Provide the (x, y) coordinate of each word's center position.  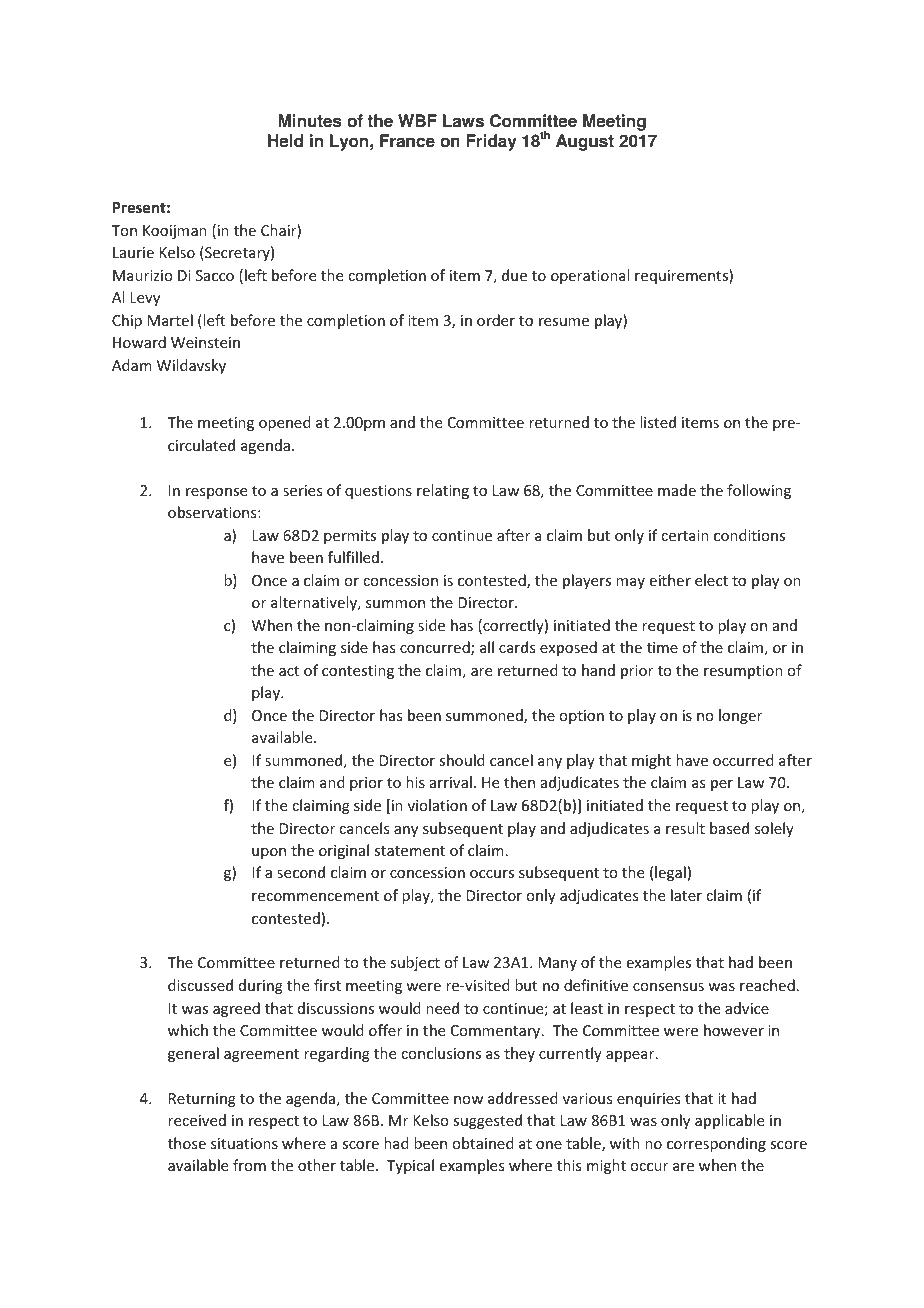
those (187, 1143)
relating (443, 491)
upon (269, 853)
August (585, 142)
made (677, 490)
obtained (483, 1143)
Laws (463, 121)
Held (285, 141)
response (216, 493)
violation (437, 805)
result (685, 828)
